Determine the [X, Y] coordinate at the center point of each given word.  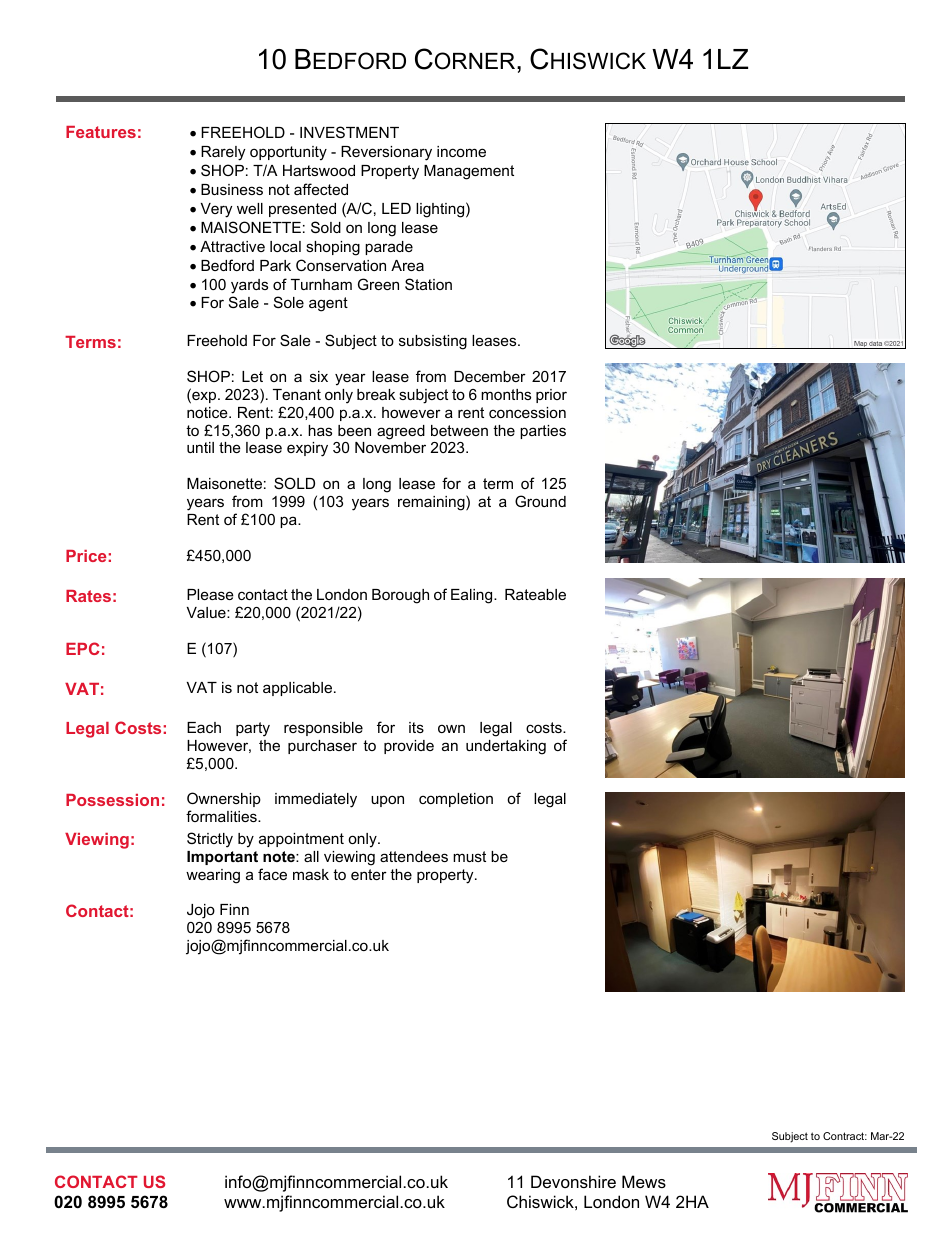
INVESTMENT [349, 132]
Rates [88, 596]
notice [208, 412]
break [376, 394]
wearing [213, 876]
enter [369, 874]
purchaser [322, 747]
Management [469, 172]
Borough [400, 596]
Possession [112, 800]
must [469, 856]
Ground [540, 501]
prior [551, 396]
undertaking [506, 747]
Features [101, 132]
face [272, 874]
